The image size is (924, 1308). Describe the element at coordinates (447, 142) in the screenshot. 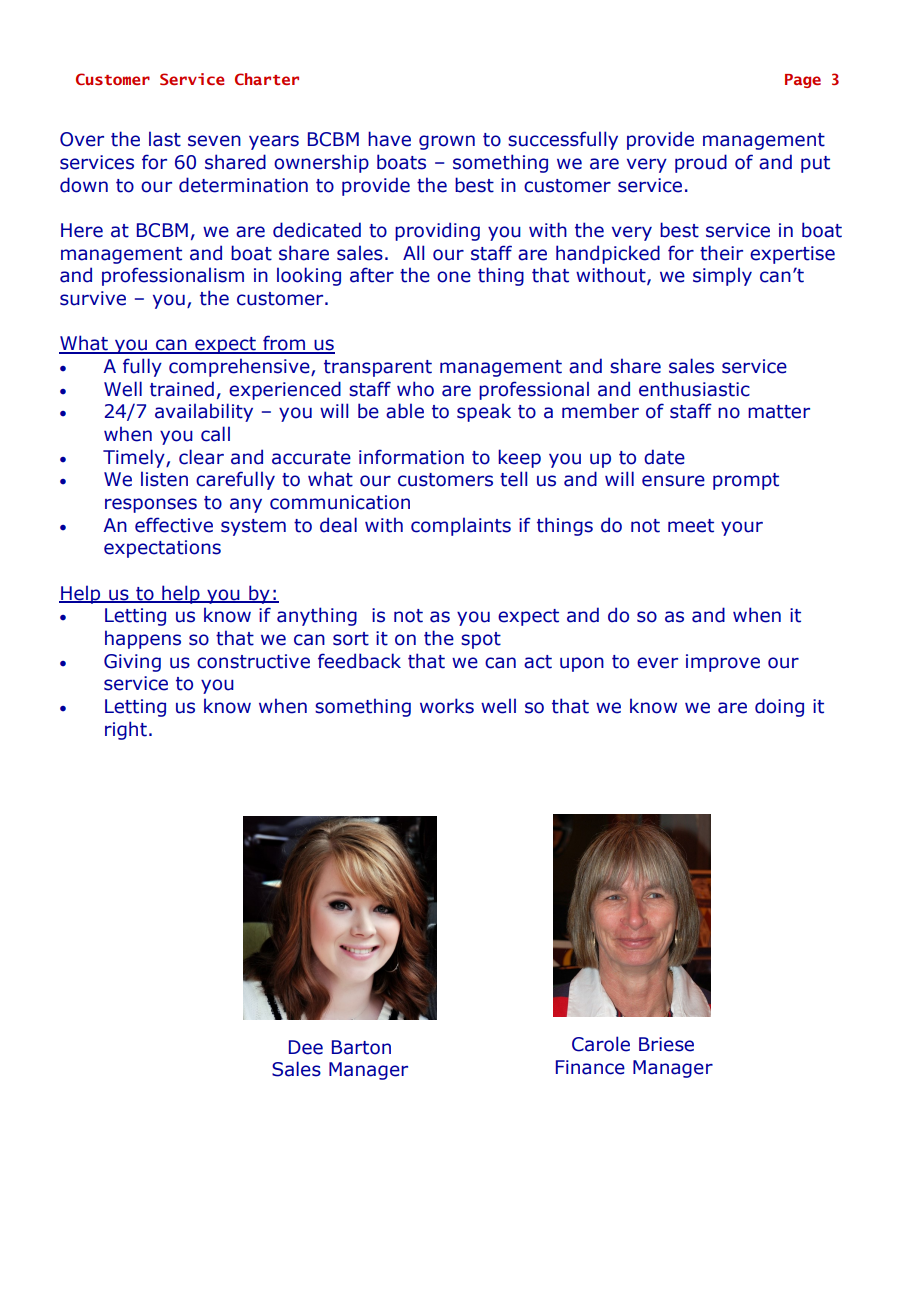

I see `grown` at that location.
